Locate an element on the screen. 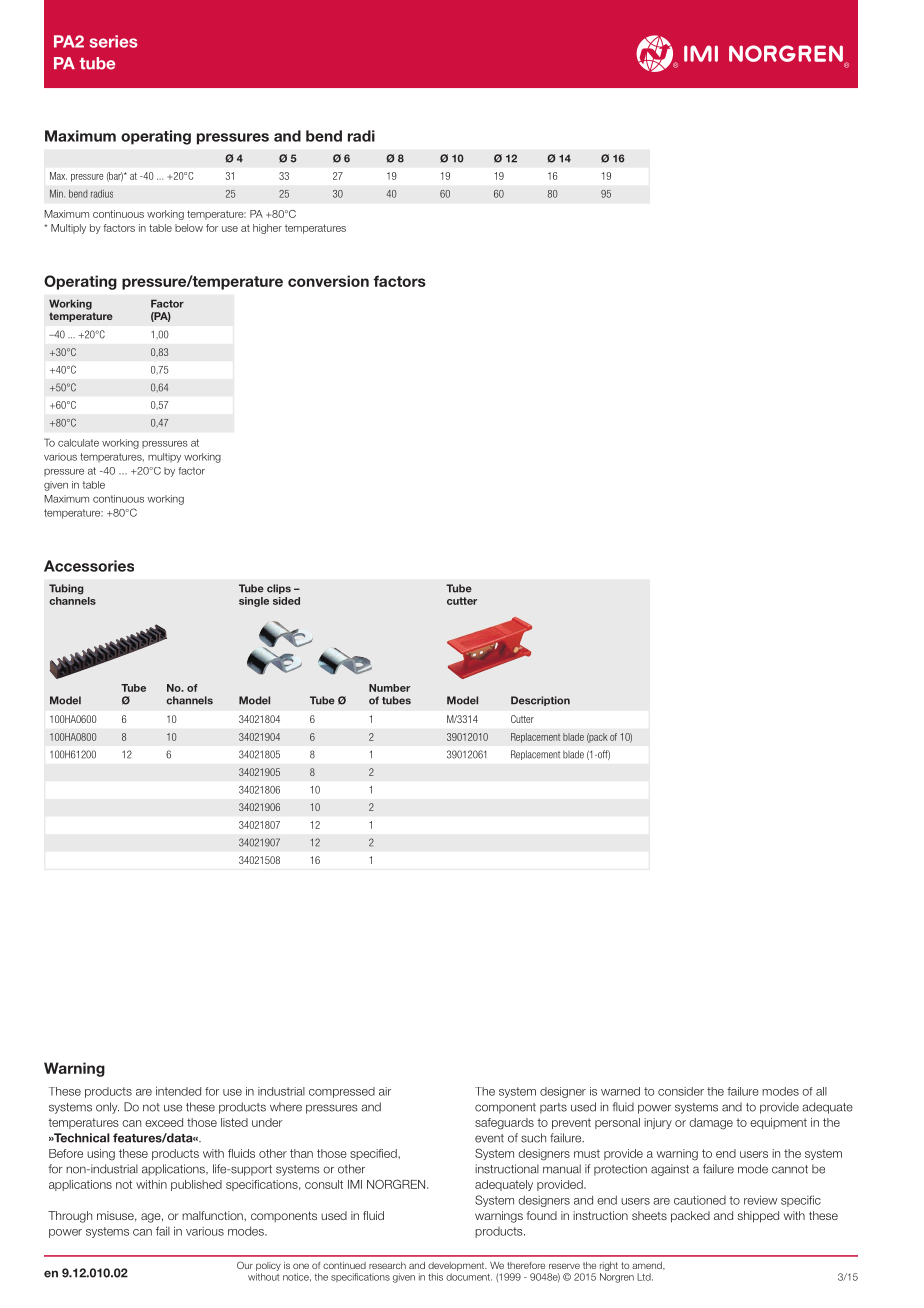 The height and width of the screenshot is (1308, 924). below is located at coordinates (189, 228).
